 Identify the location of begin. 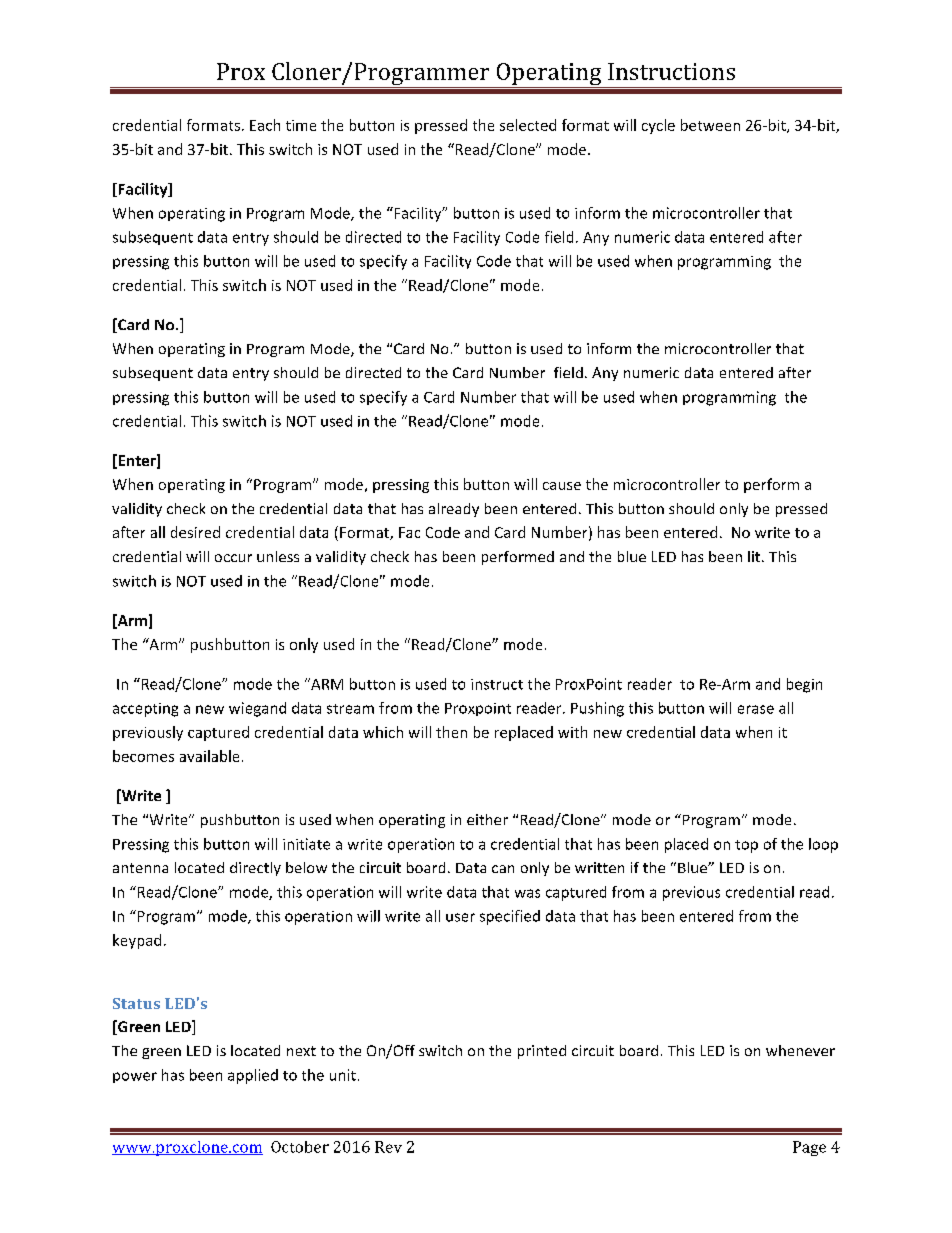
(804, 685).
